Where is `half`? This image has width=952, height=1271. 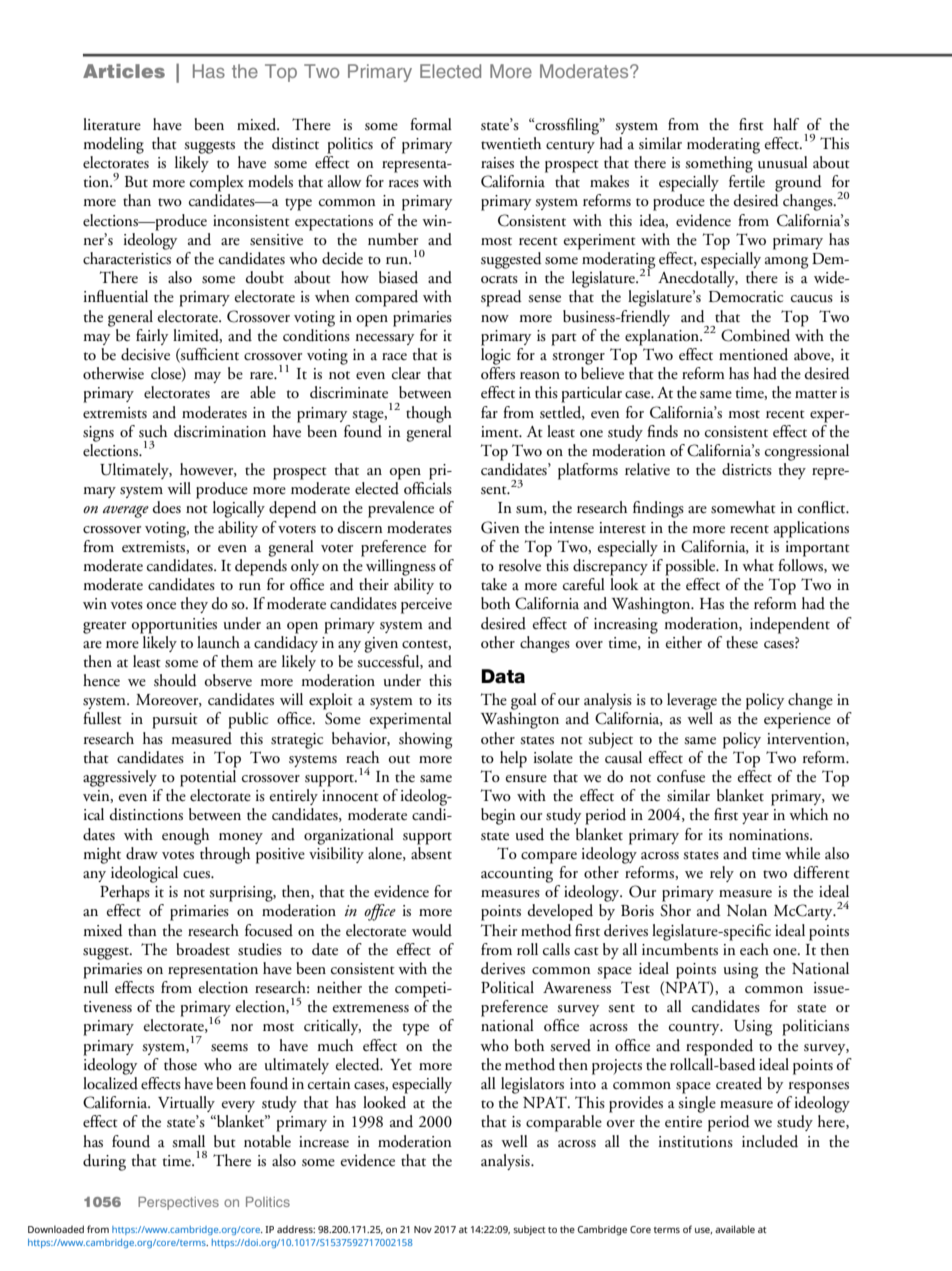 half is located at coordinates (786, 124).
